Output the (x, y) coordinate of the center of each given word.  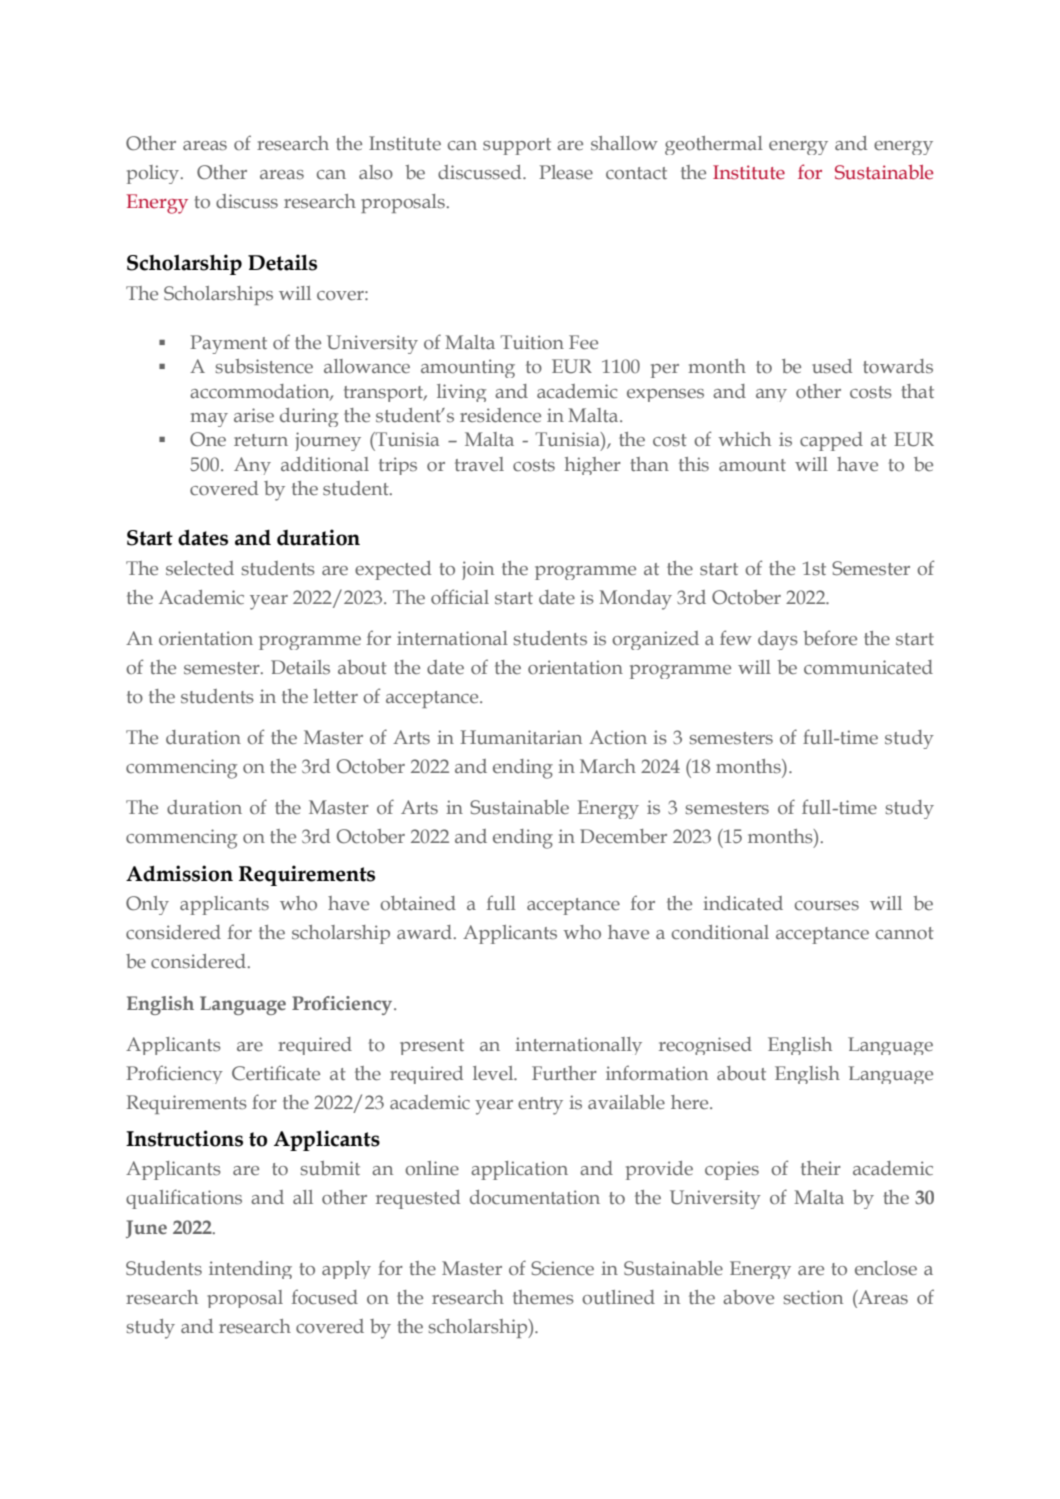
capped (831, 441)
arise (254, 415)
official (460, 597)
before (830, 638)
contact (636, 173)
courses (827, 906)
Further (564, 1073)
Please (566, 172)
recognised (705, 1046)
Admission (179, 873)
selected (200, 568)
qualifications (184, 1199)
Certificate (276, 1073)
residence (500, 415)
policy (153, 174)
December (623, 836)
